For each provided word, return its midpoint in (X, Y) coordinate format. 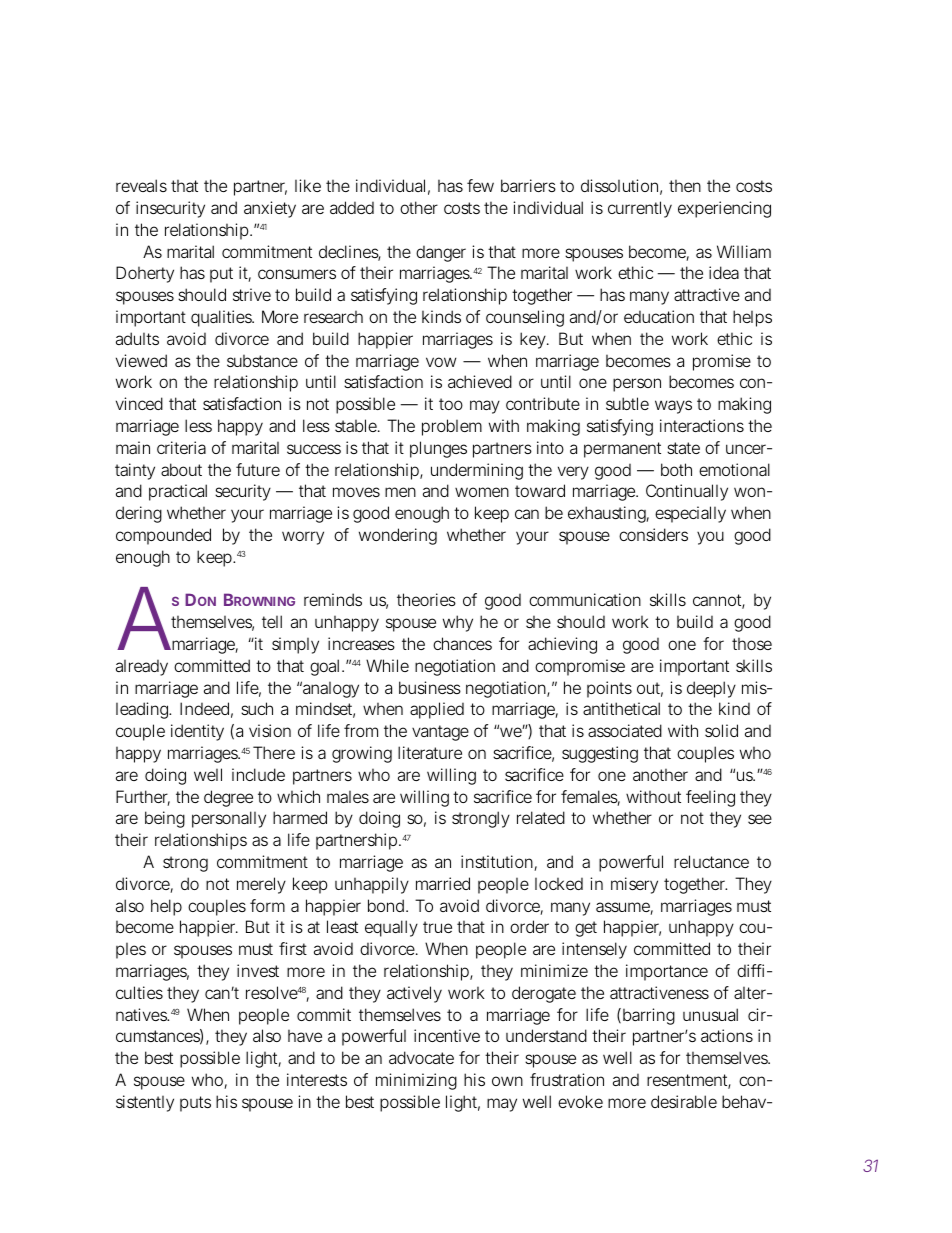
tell (272, 621)
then (685, 186)
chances (462, 643)
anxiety (270, 209)
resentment (689, 1081)
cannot (719, 601)
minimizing (416, 1081)
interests (317, 1079)
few (480, 185)
